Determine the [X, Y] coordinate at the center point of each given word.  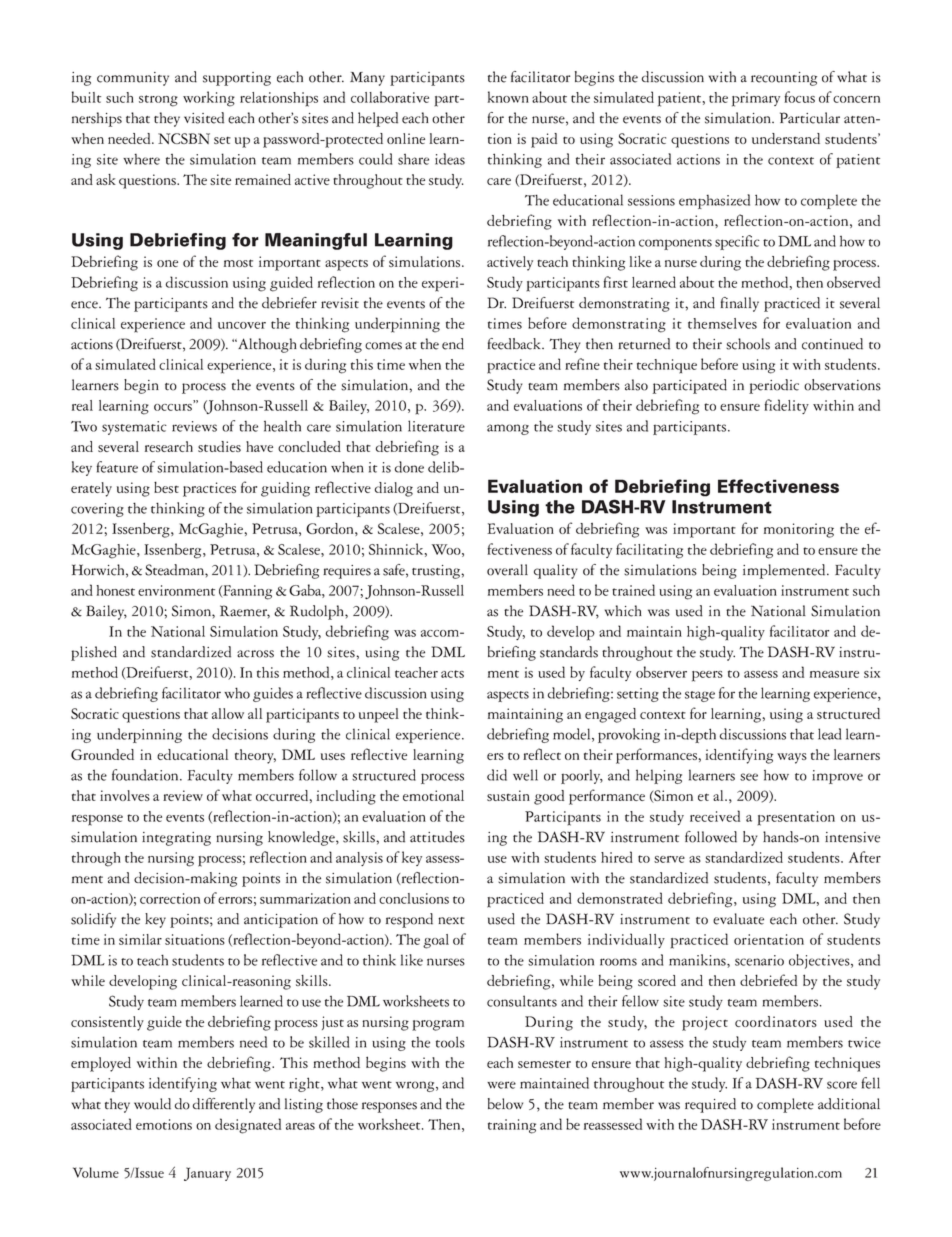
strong [158, 101]
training [512, 1126]
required [710, 1105]
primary [756, 99]
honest [115, 590]
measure [834, 674]
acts [452, 674]
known [508, 97]
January [207, 1174]
